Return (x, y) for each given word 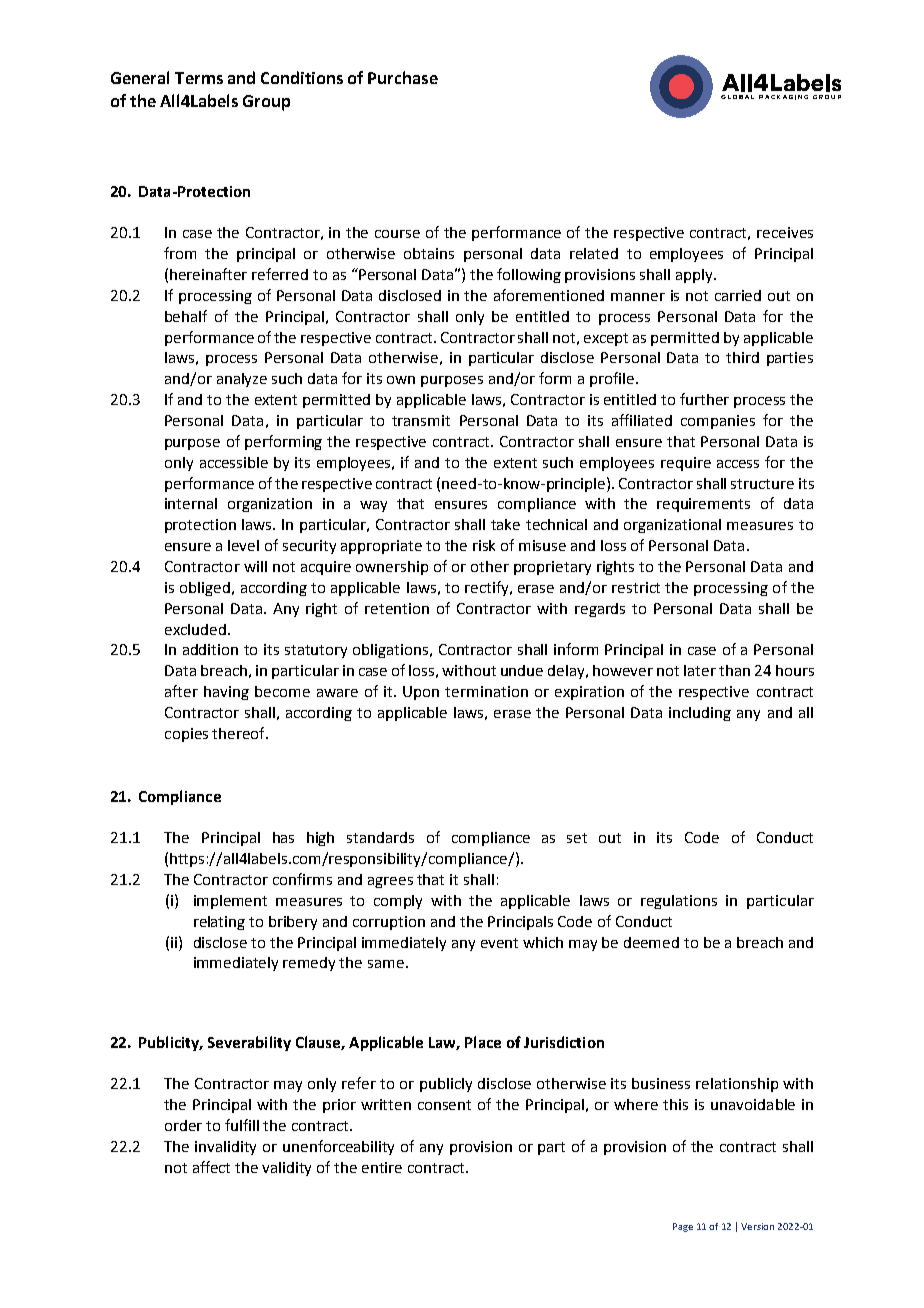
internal (191, 503)
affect (211, 1167)
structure (762, 484)
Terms (199, 78)
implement (230, 902)
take (505, 524)
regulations (679, 902)
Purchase (403, 77)
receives (785, 232)
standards (380, 837)
